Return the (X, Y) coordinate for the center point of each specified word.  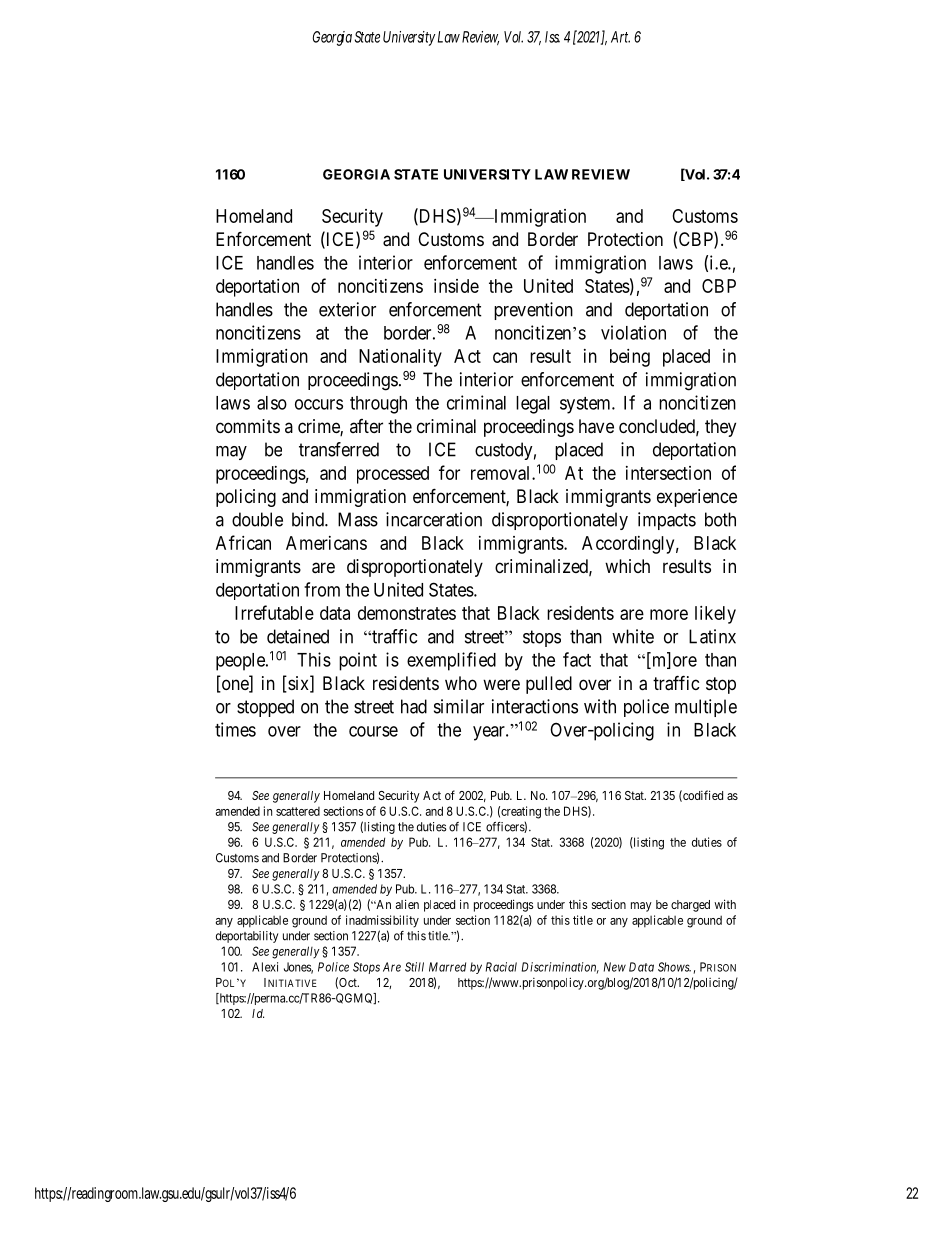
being (630, 358)
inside (456, 286)
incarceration (434, 519)
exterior (347, 309)
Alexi (265, 967)
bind (309, 519)
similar (459, 706)
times (235, 729)
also (272, 403)
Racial (501, 967)
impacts (667, 521)
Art (620, 37)
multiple (706, 708)
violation (633, 332)
